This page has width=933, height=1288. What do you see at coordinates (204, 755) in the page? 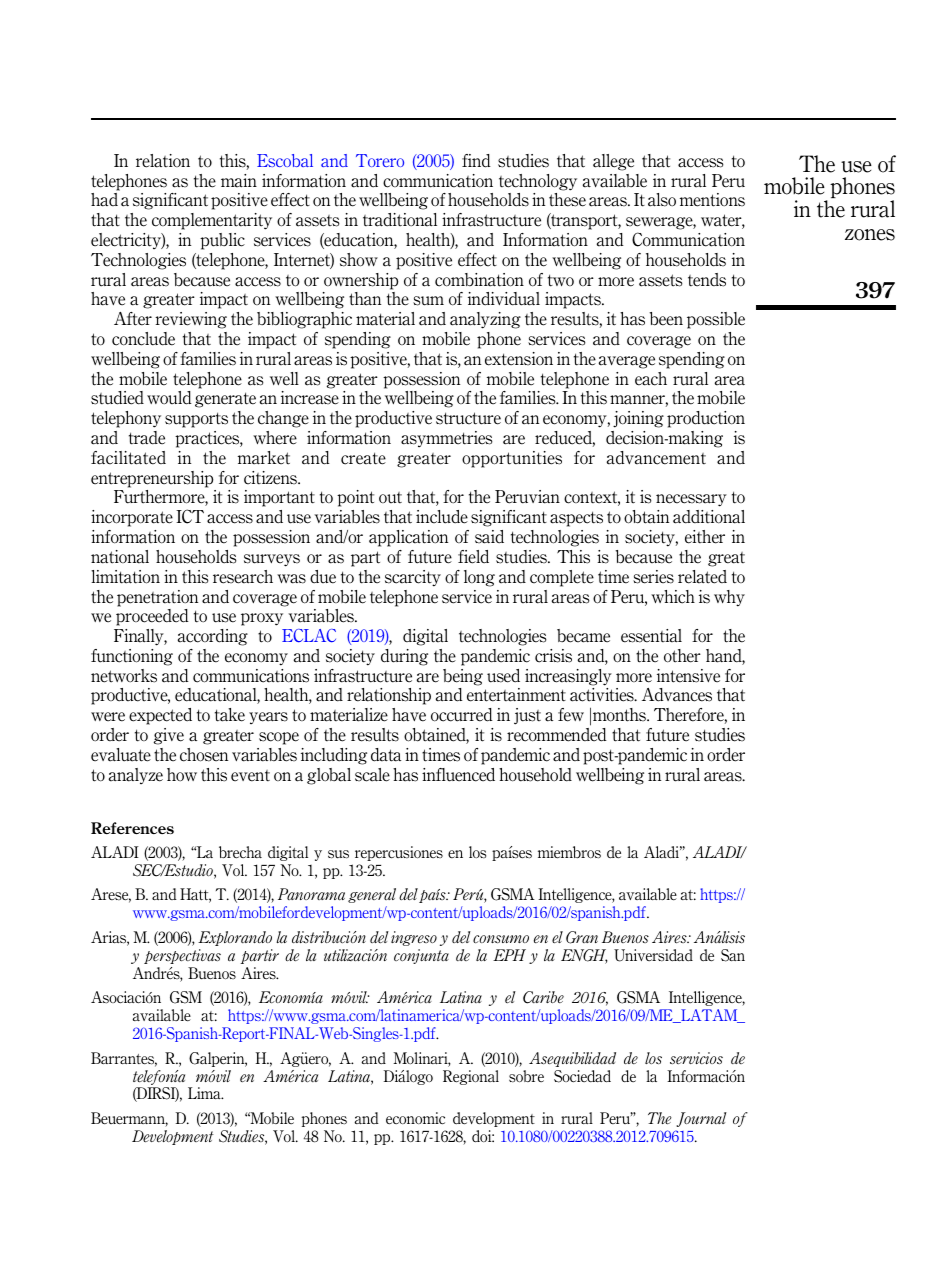
I see `chosen` at bounding box center [204, 755].
